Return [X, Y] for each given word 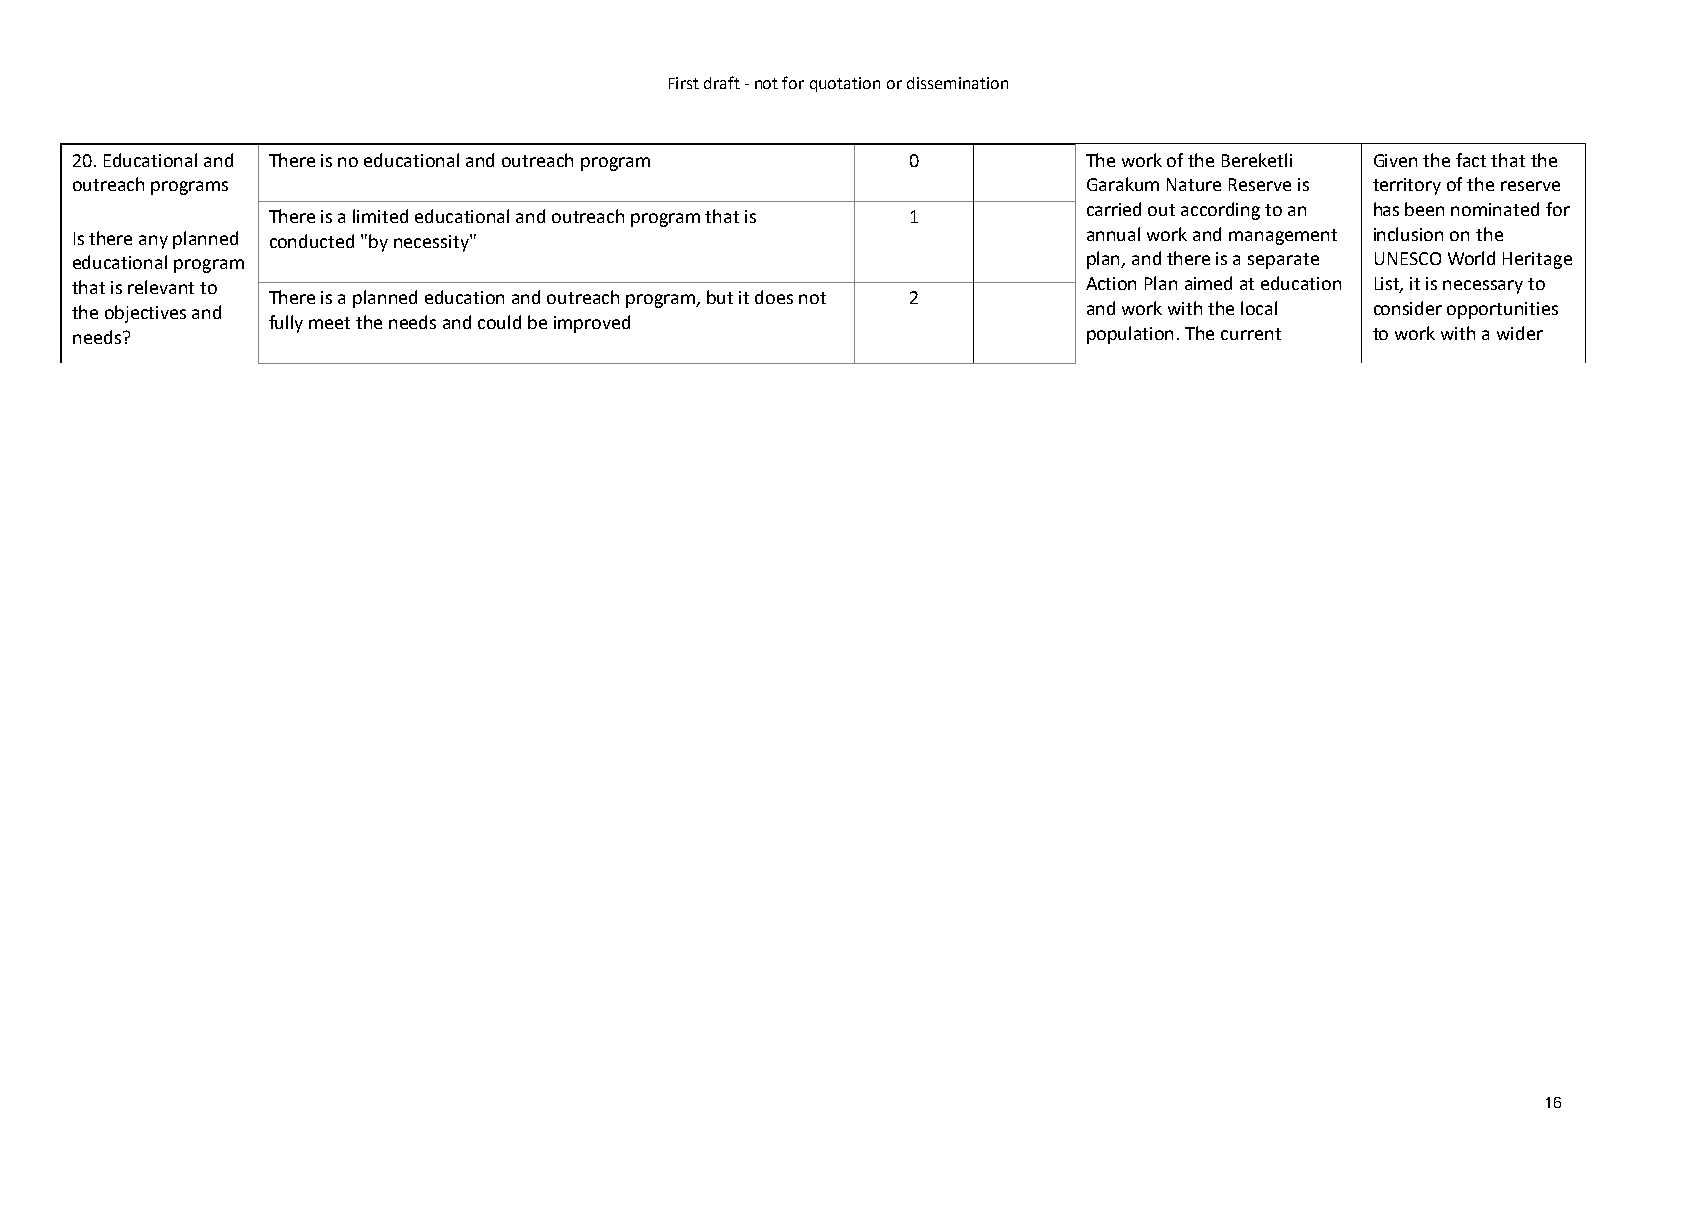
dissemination [957, 83]
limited [380, 216]
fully [286, 324]
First [684, 83]
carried [1114, 209]
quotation [845, 84]
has [1386, 209]
